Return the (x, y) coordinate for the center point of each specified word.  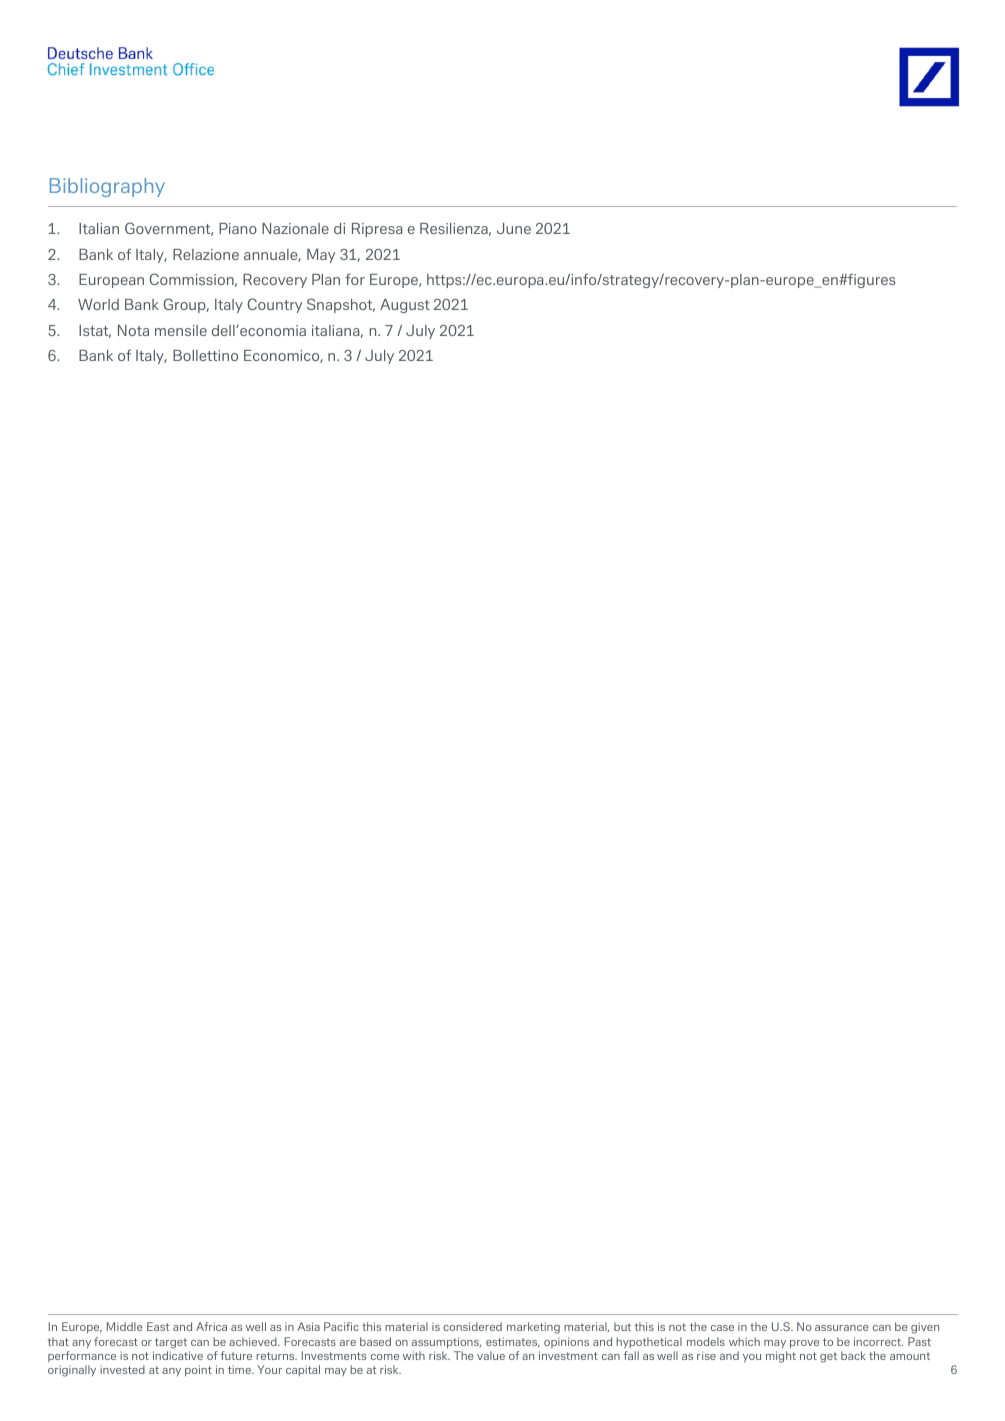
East (158, 1326)
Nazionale (295, 228)
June (514, 228)
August (405, 306)
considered (472, 1326)
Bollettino (205, 355)
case (722, 1328)
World (98, 304)
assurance (842, 1328)
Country (274, 305)
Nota (133, 330)
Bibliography (107, 187)
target (171, 1343)
